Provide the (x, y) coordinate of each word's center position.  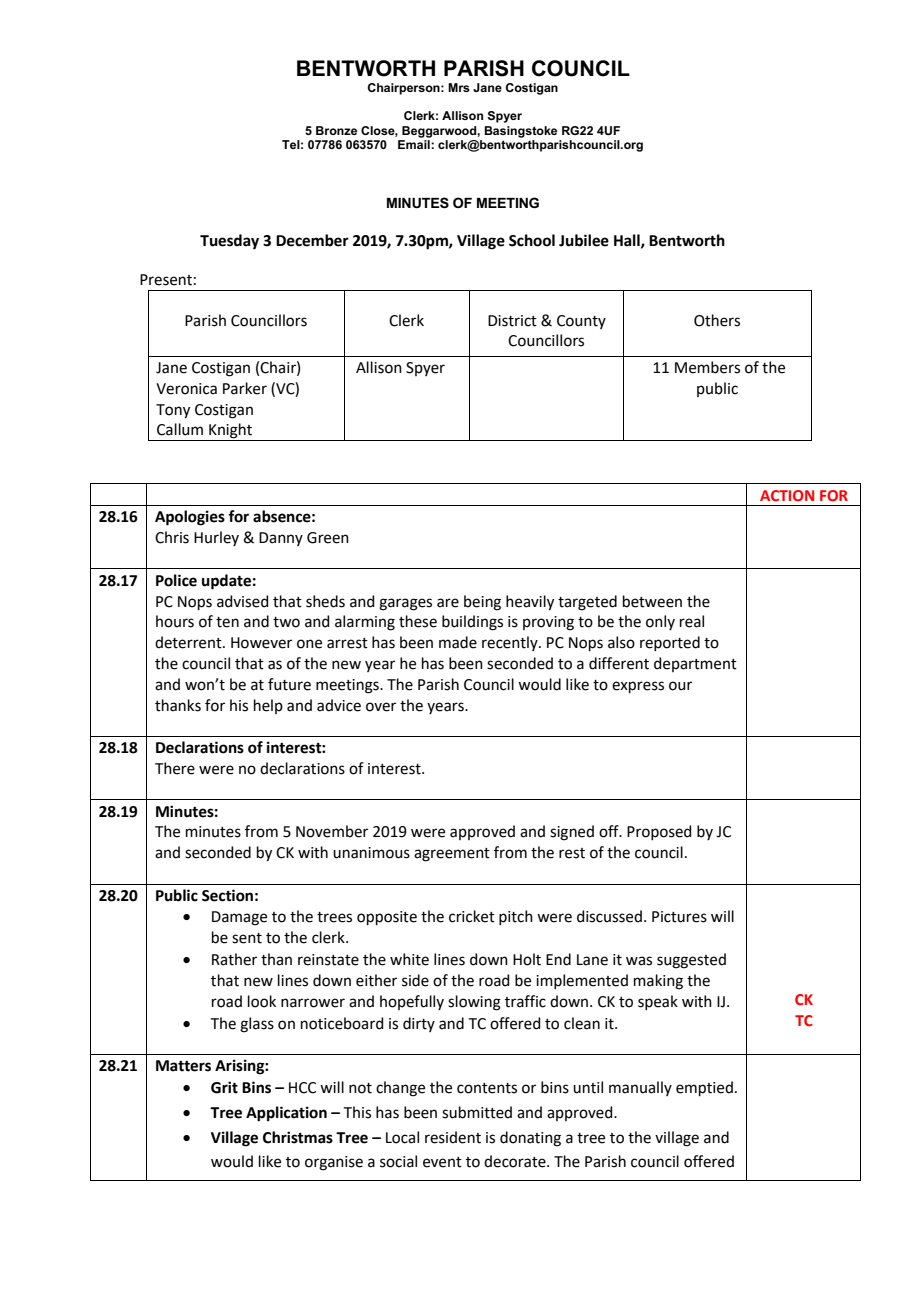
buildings (472, 623)
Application (286, 1114)
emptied (704, 1088)
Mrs (459, 87)
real (692, 621)
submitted (477, 1112)
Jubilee (584, 240)
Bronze (336, 130)
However (261, 643)
